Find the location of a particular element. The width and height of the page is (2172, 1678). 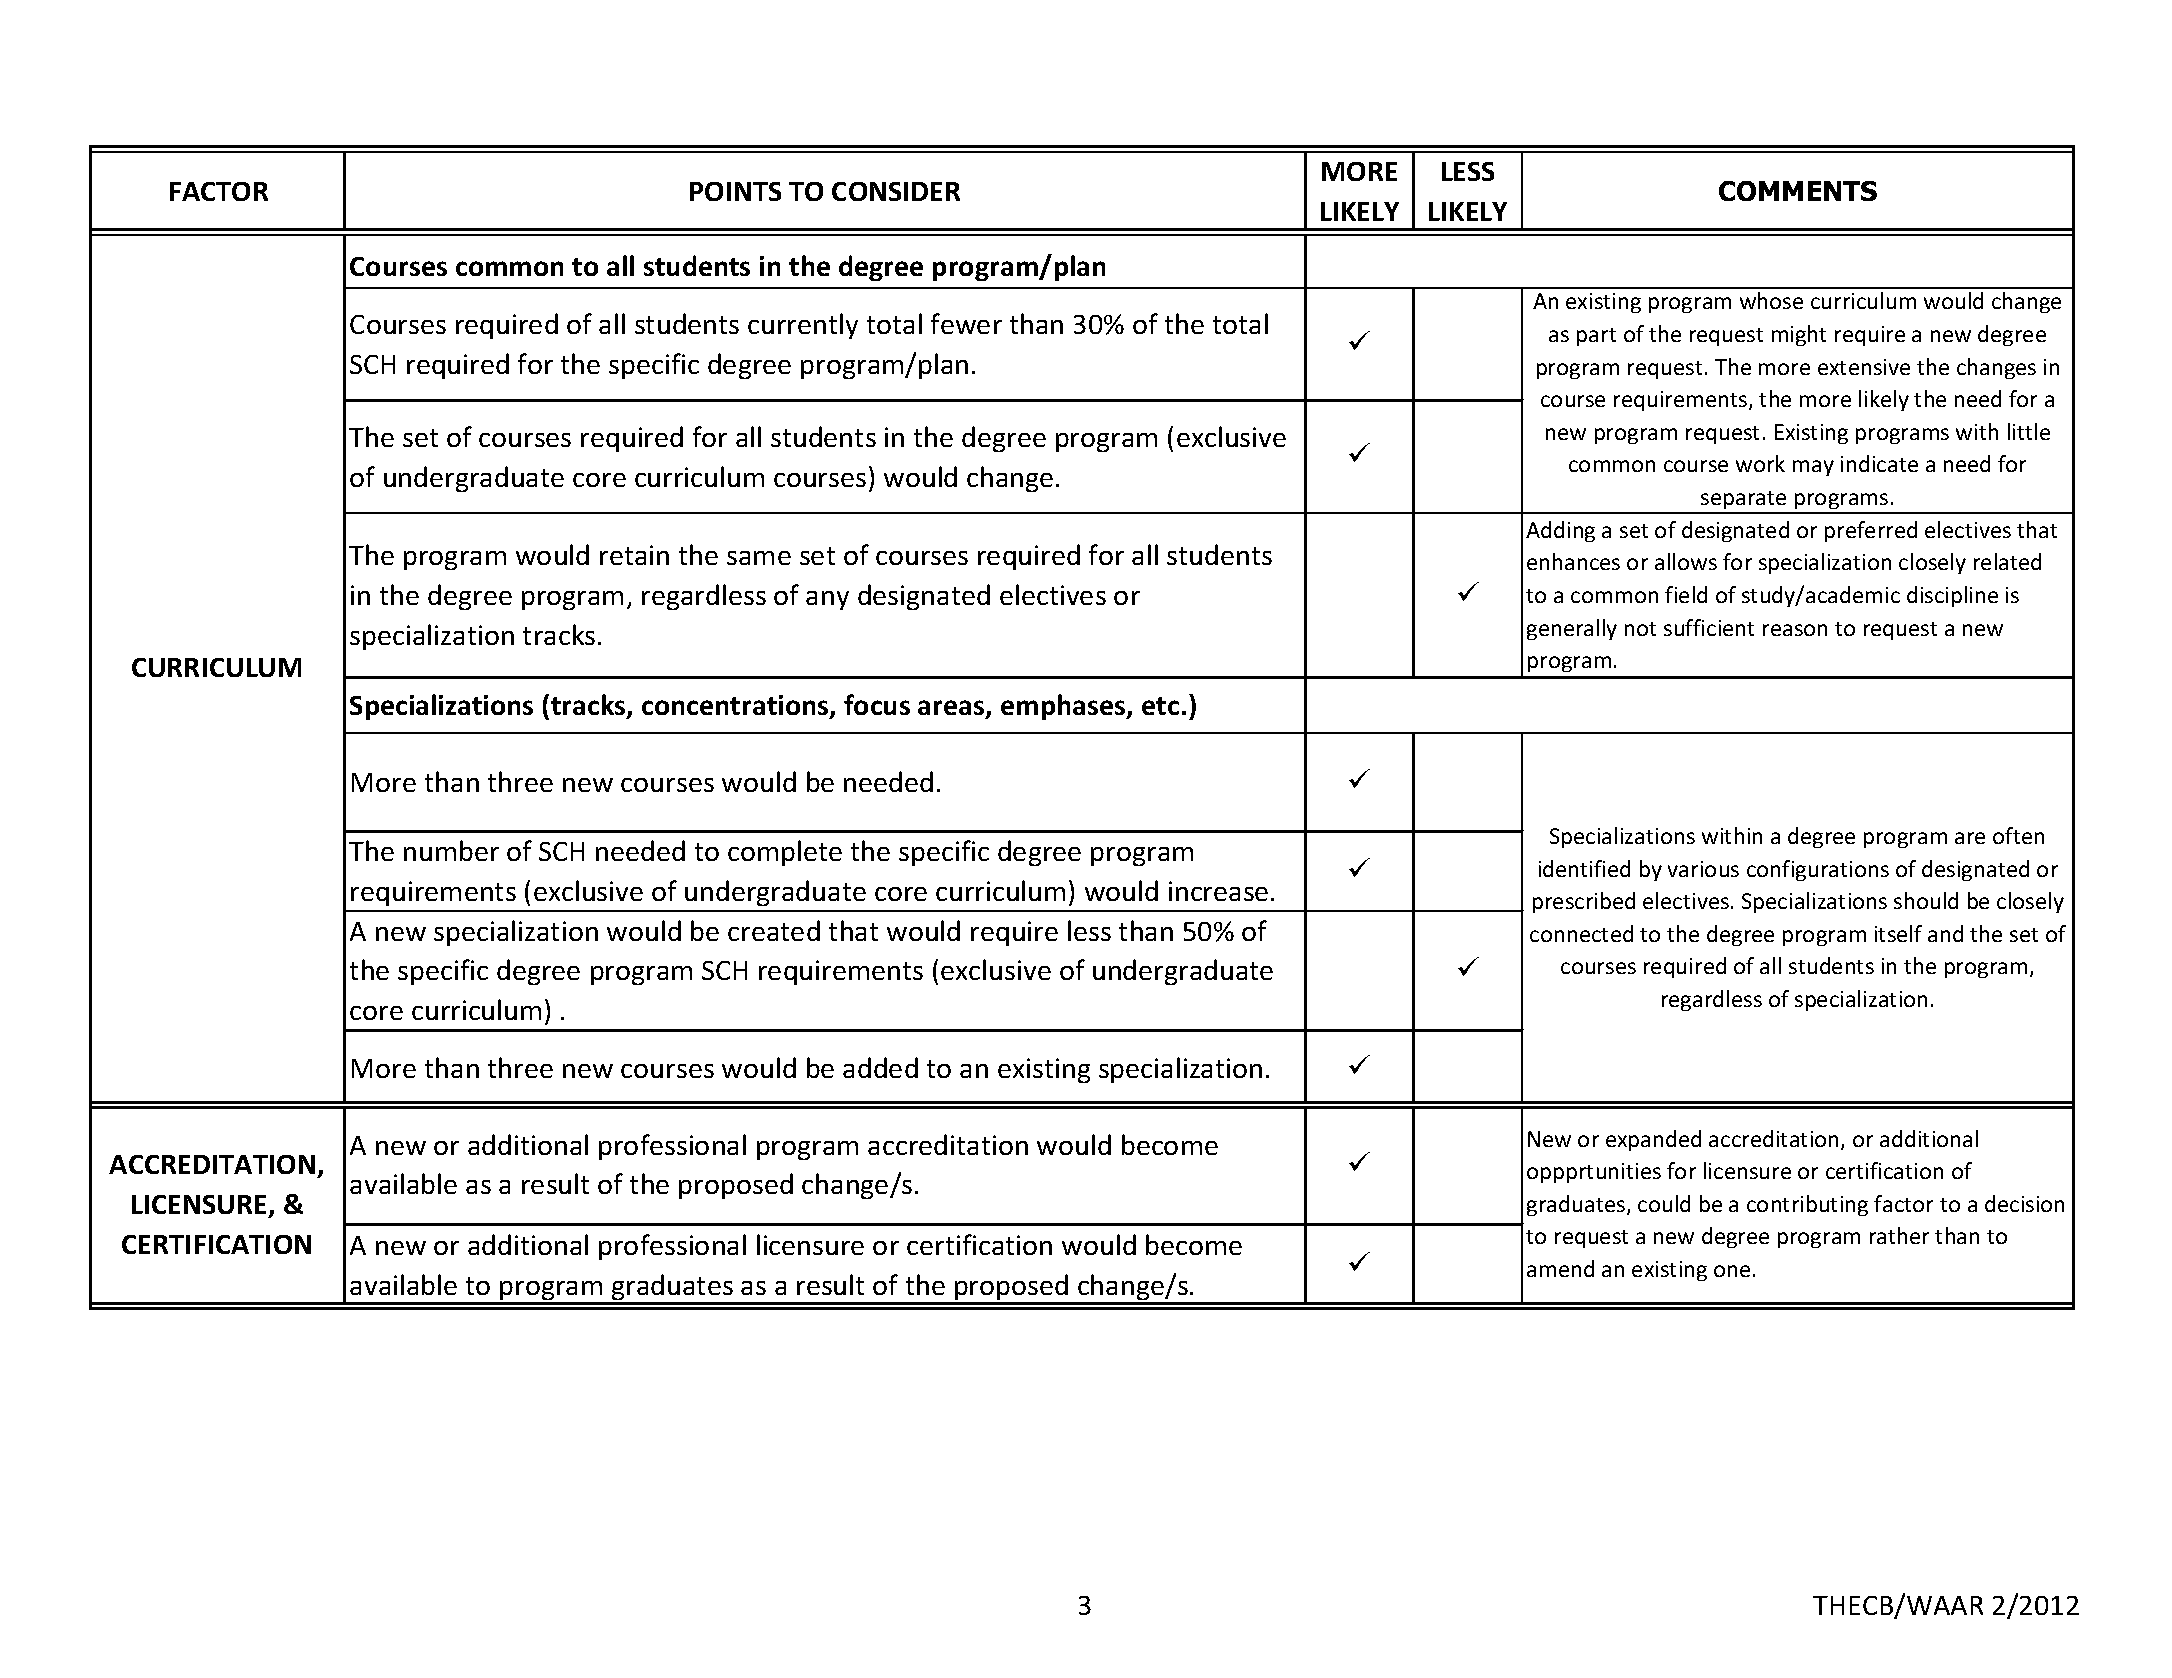

preferred is located at coordinates (1871, 531).
